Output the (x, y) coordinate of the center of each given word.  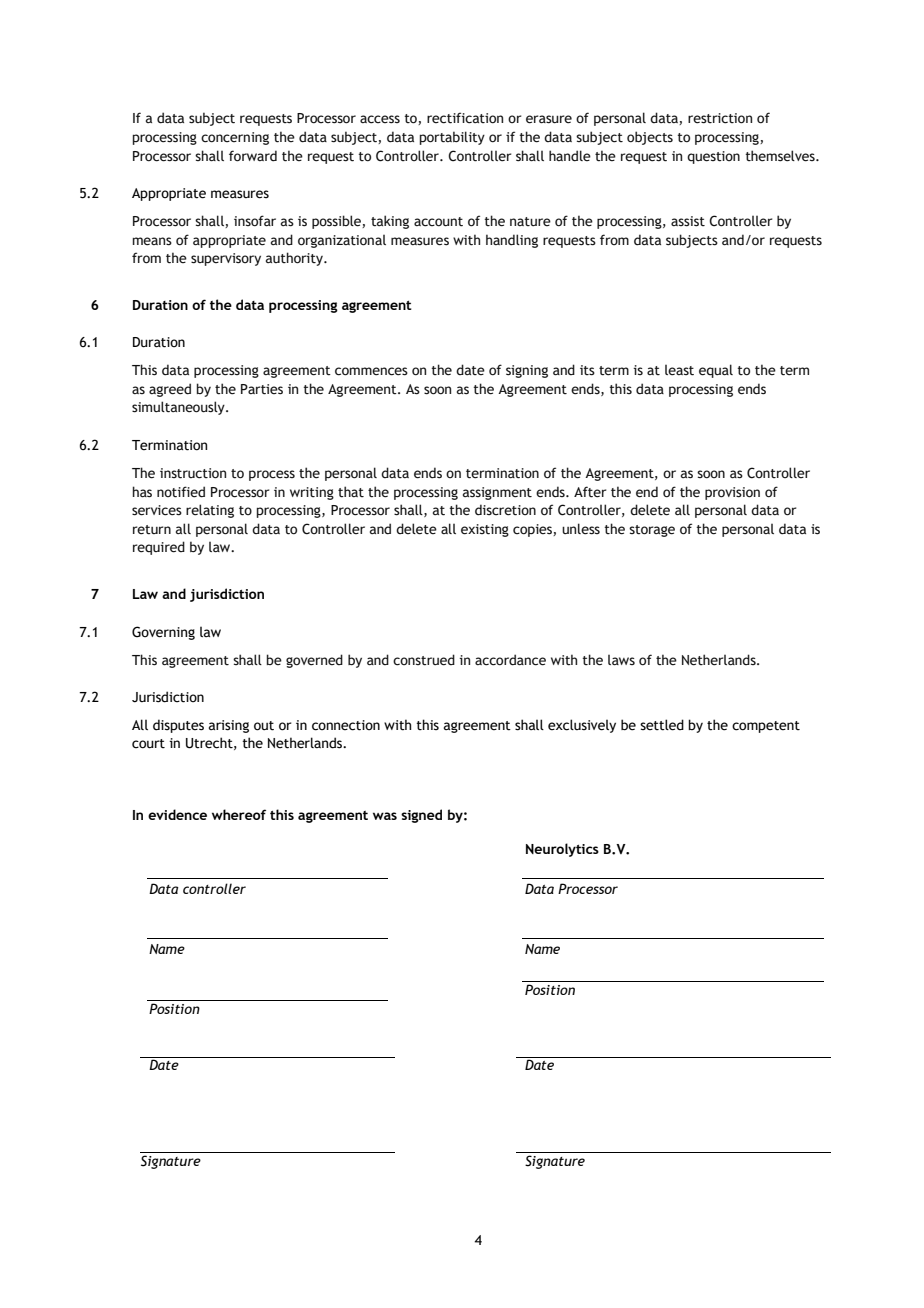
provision (732, 493)
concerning (235, 138)
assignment (497, 493)
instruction (193, 473)
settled (662, 725)
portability (452, 138)
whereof (239, 814)
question (713, 157)
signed (421, 816)
